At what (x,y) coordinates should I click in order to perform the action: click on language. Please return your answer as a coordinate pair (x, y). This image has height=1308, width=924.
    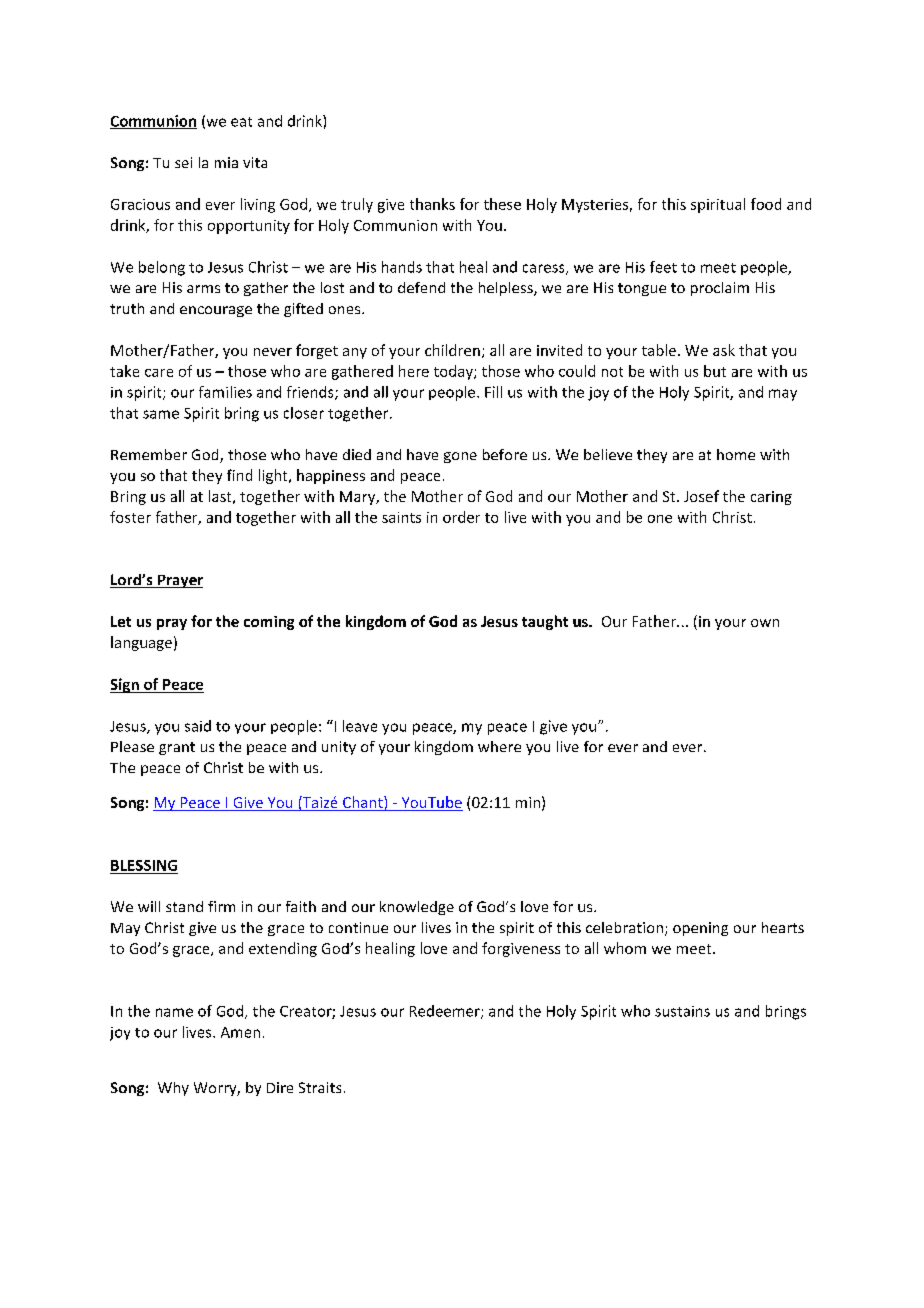
    Looking at the image, I should click on (141, 643).
